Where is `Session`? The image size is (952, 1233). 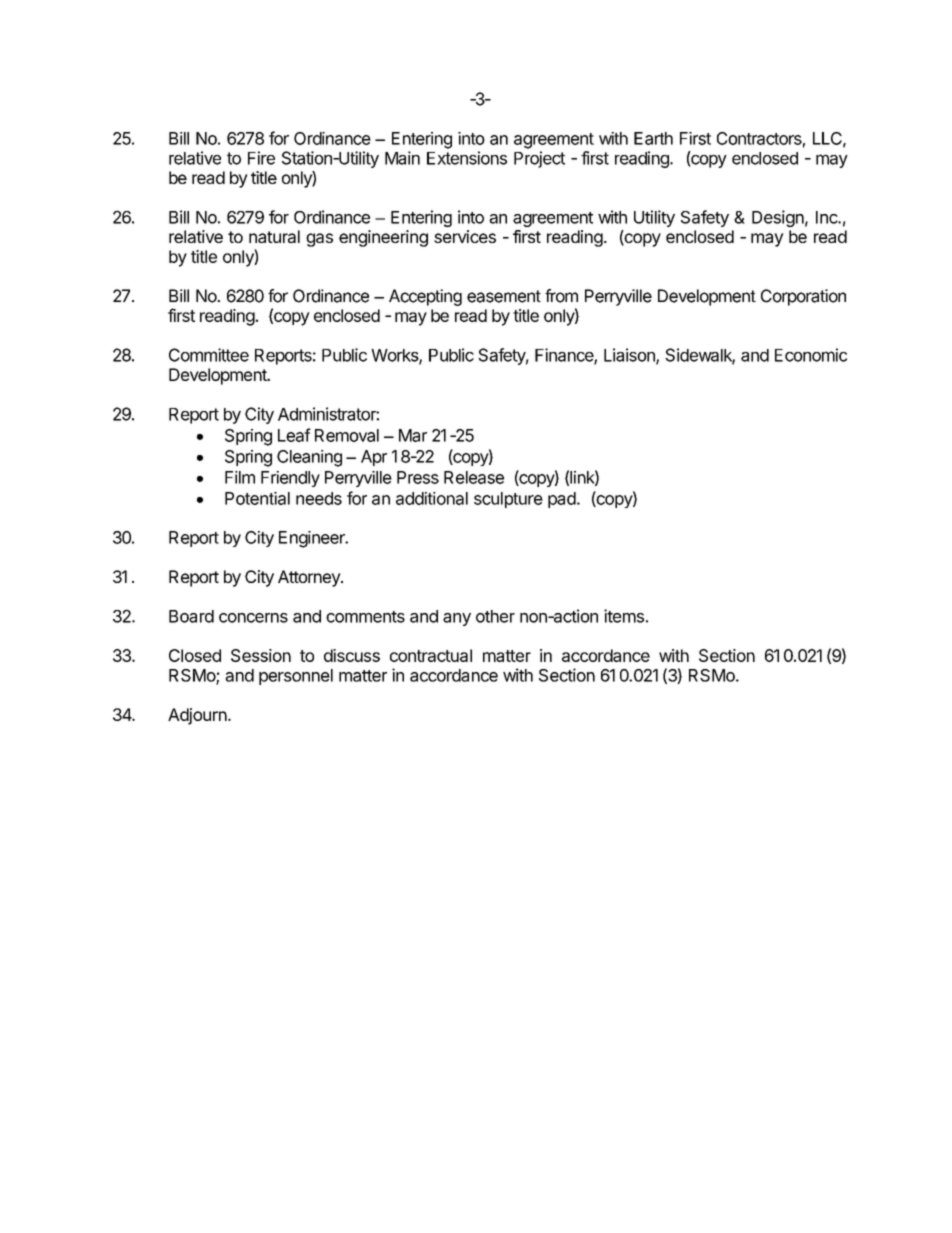
Session is located at coordinates (261, 655).
